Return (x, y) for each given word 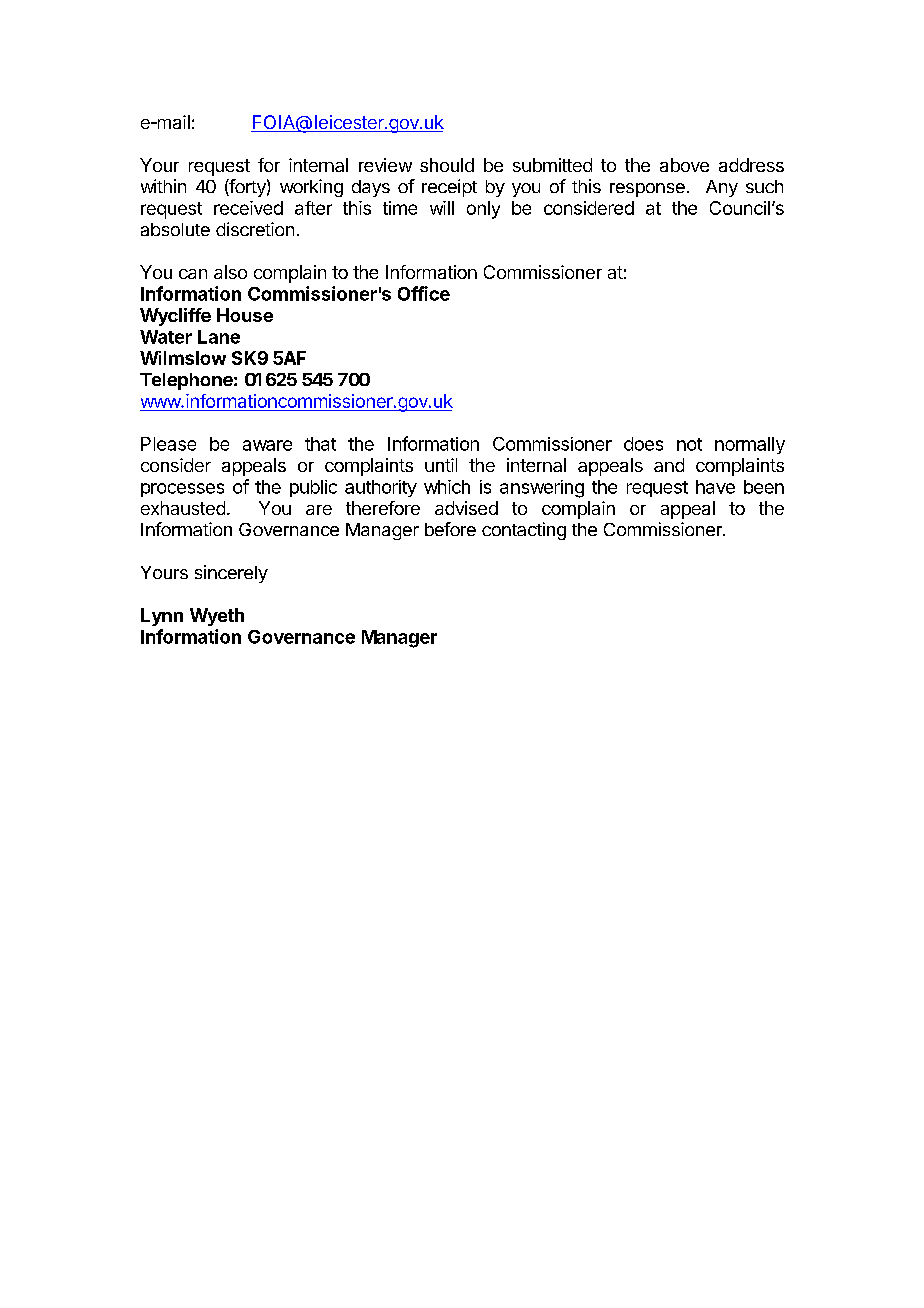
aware (267, 445)
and (669, 465)
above (684, 165)
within (163, 186)
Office (424, 293)
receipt (449, 188)
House (245, 315)
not (689, 444)
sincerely (231, 574)
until (441, 465)
